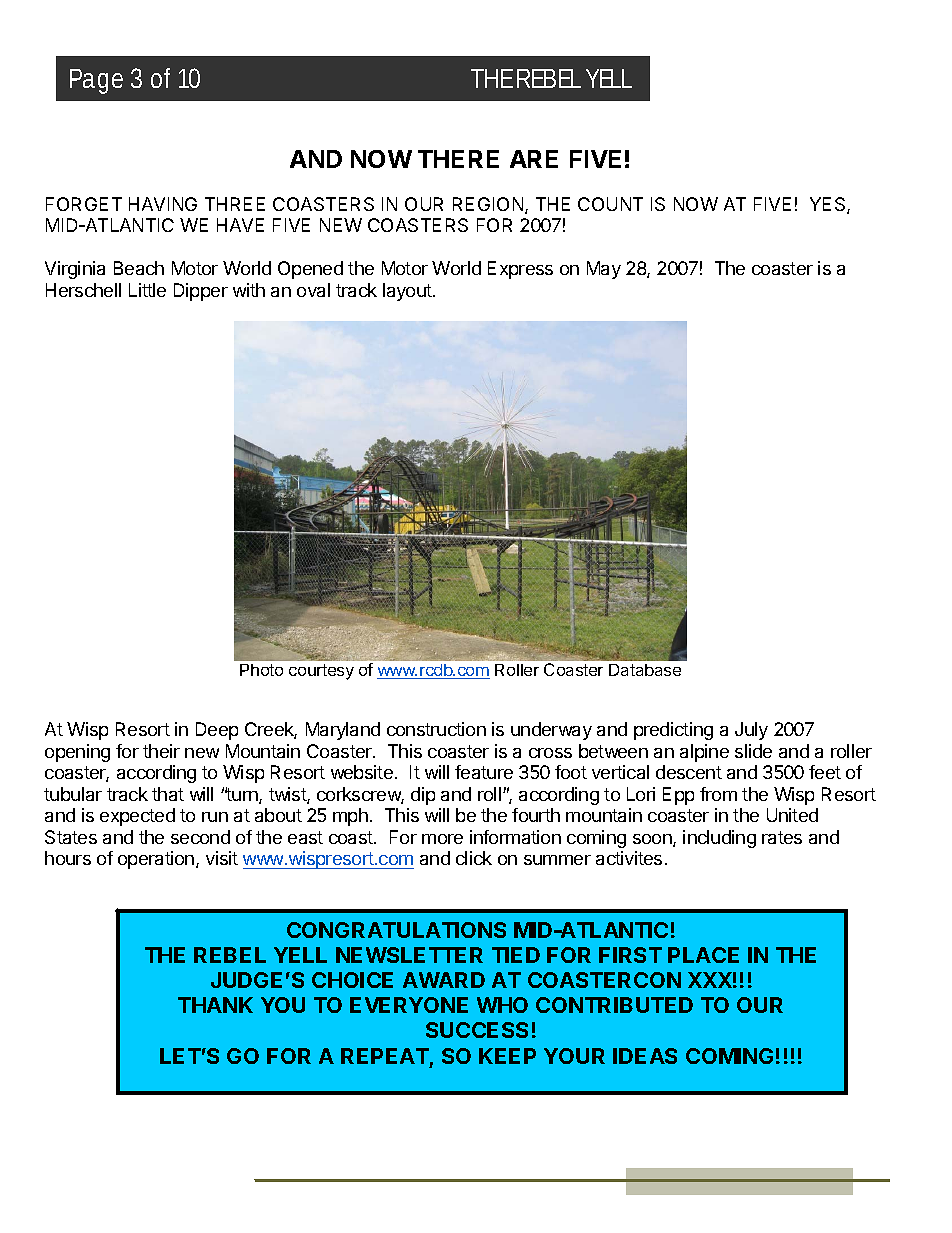 Image resolution: width=952 pixels, height=1233 pixels. I want to click on THERE, so click(458, 159).
